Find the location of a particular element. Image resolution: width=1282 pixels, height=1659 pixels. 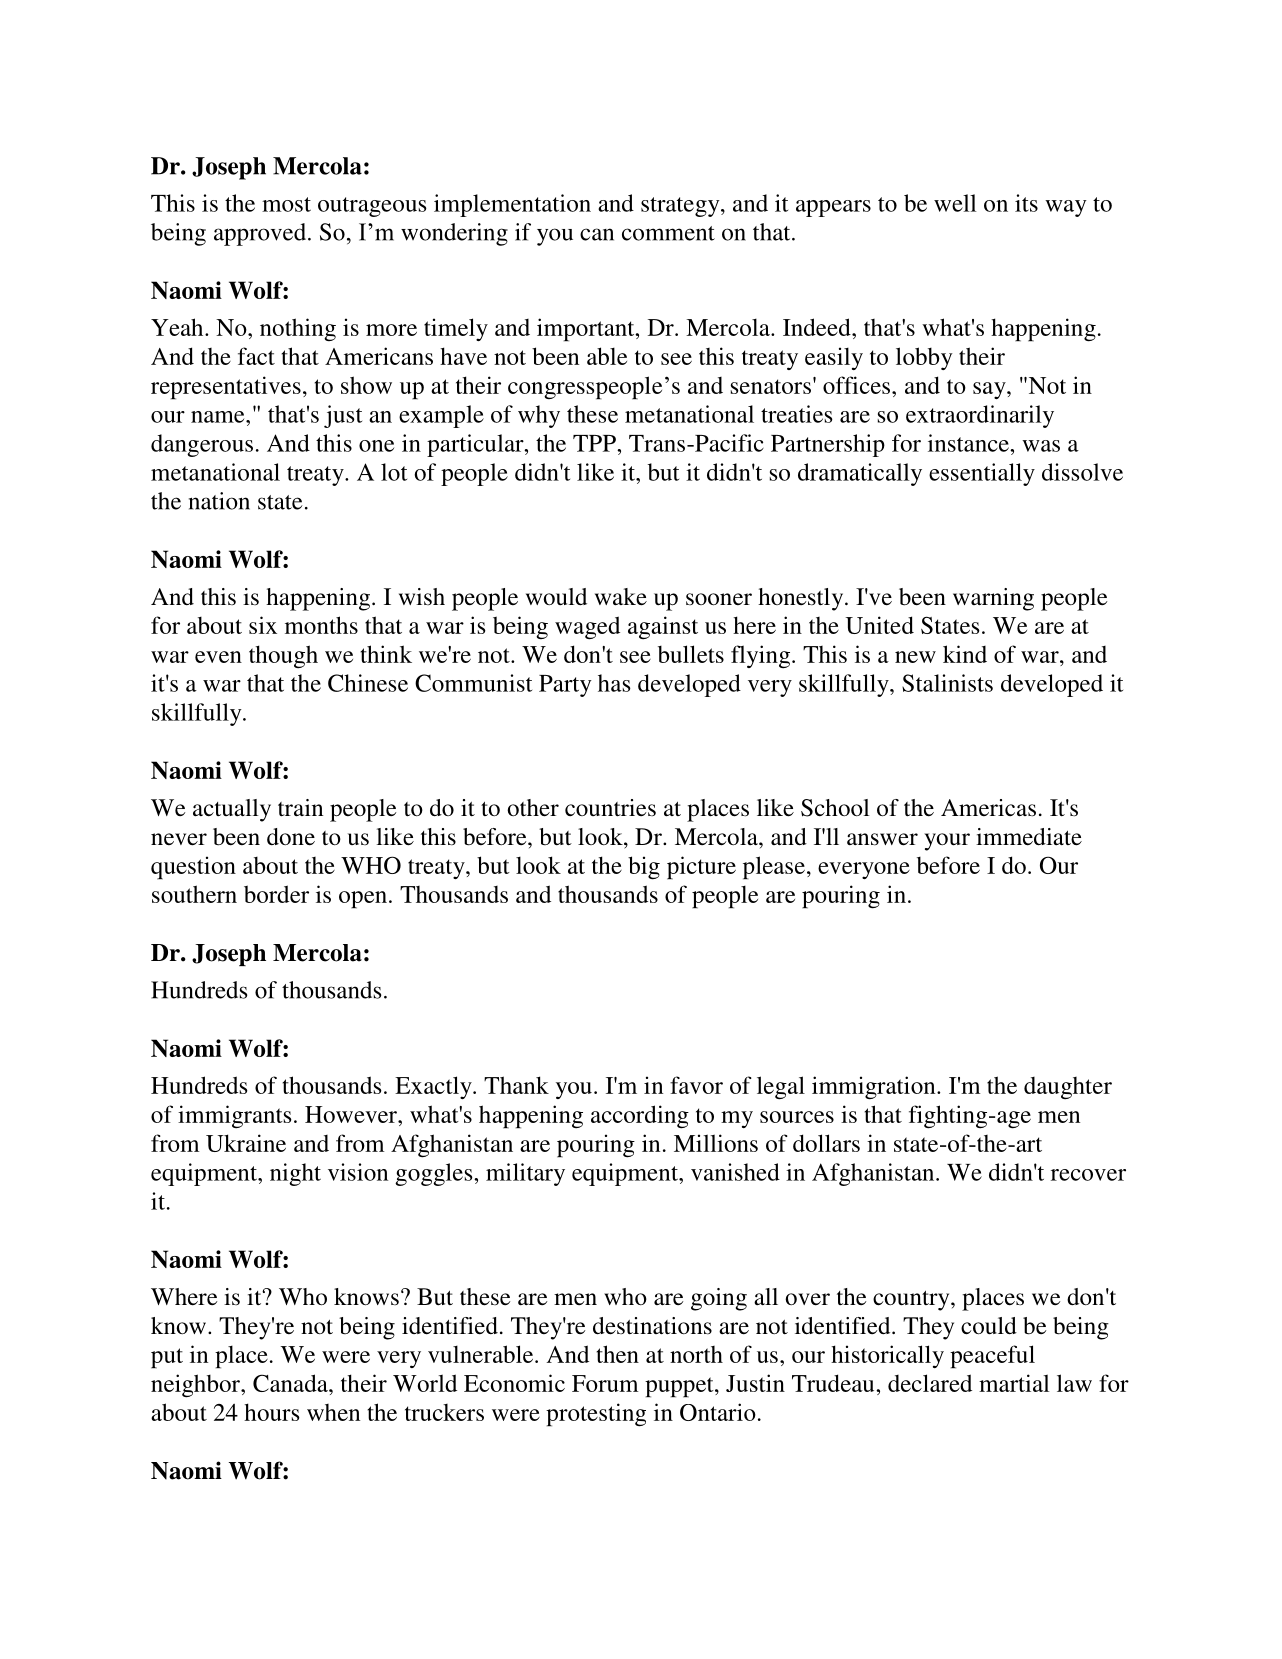

approved is located at coordinates (260, 234).
